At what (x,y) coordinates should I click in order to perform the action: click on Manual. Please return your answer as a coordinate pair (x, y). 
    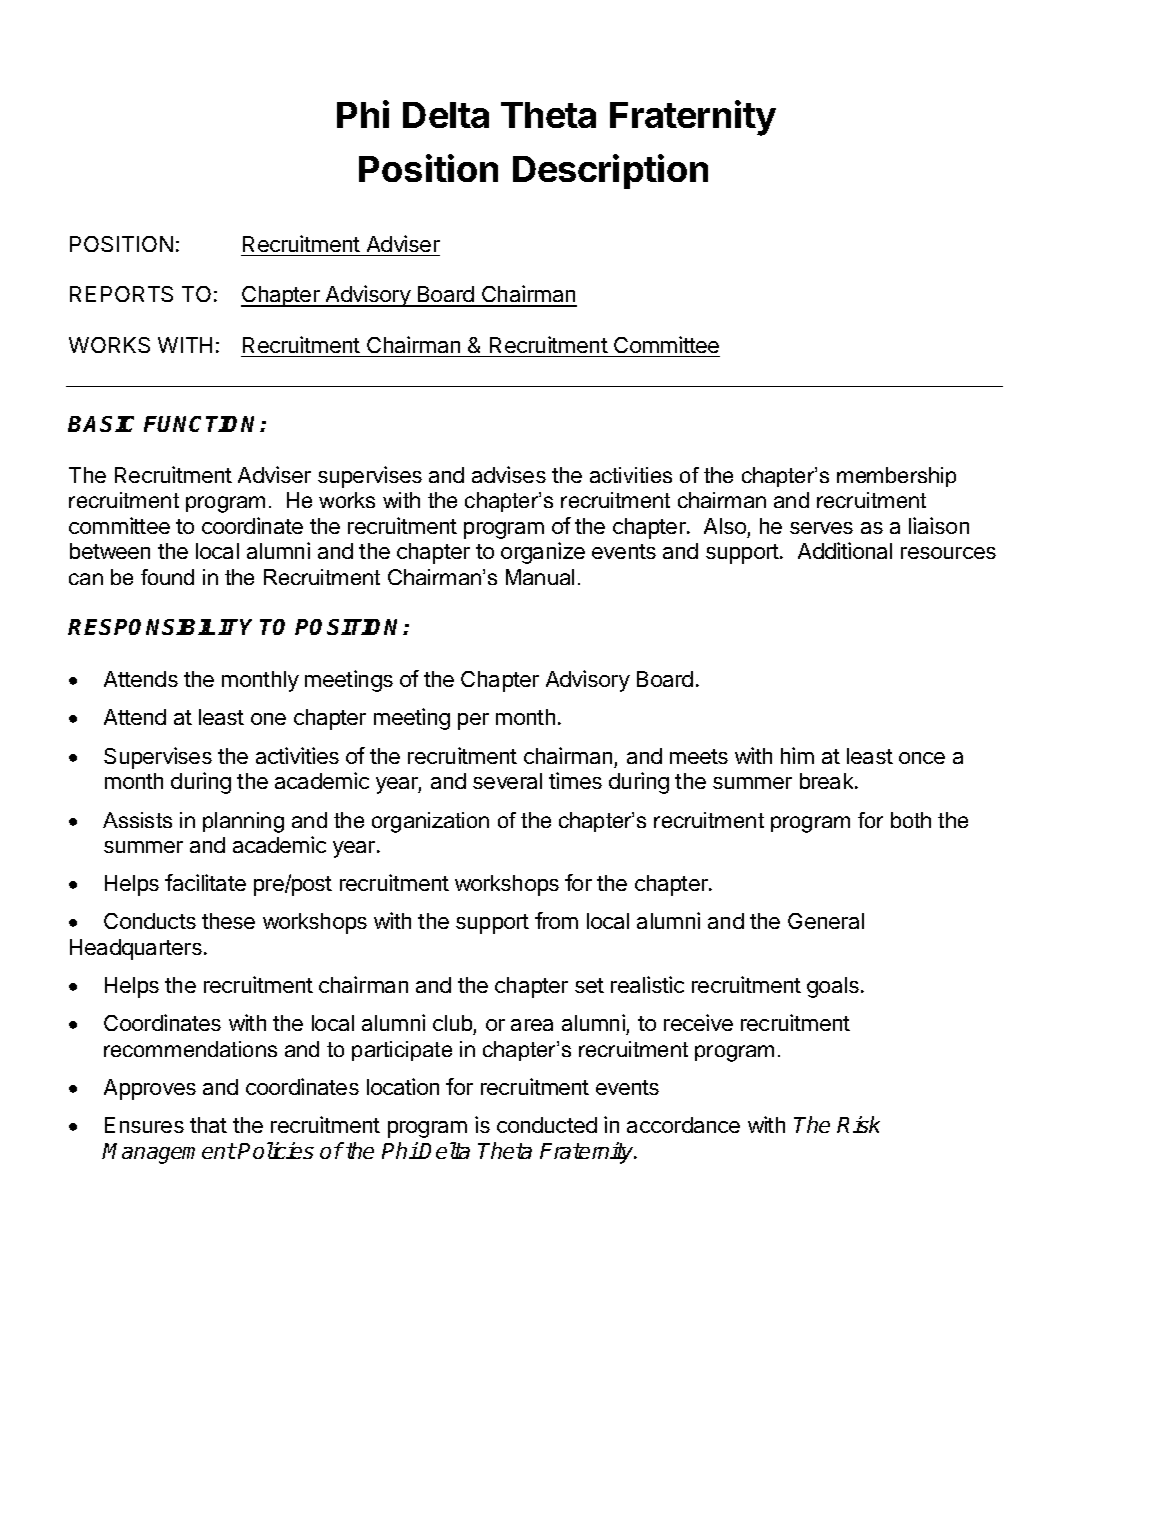
    Looking at the image, I should click on (540, 577).
